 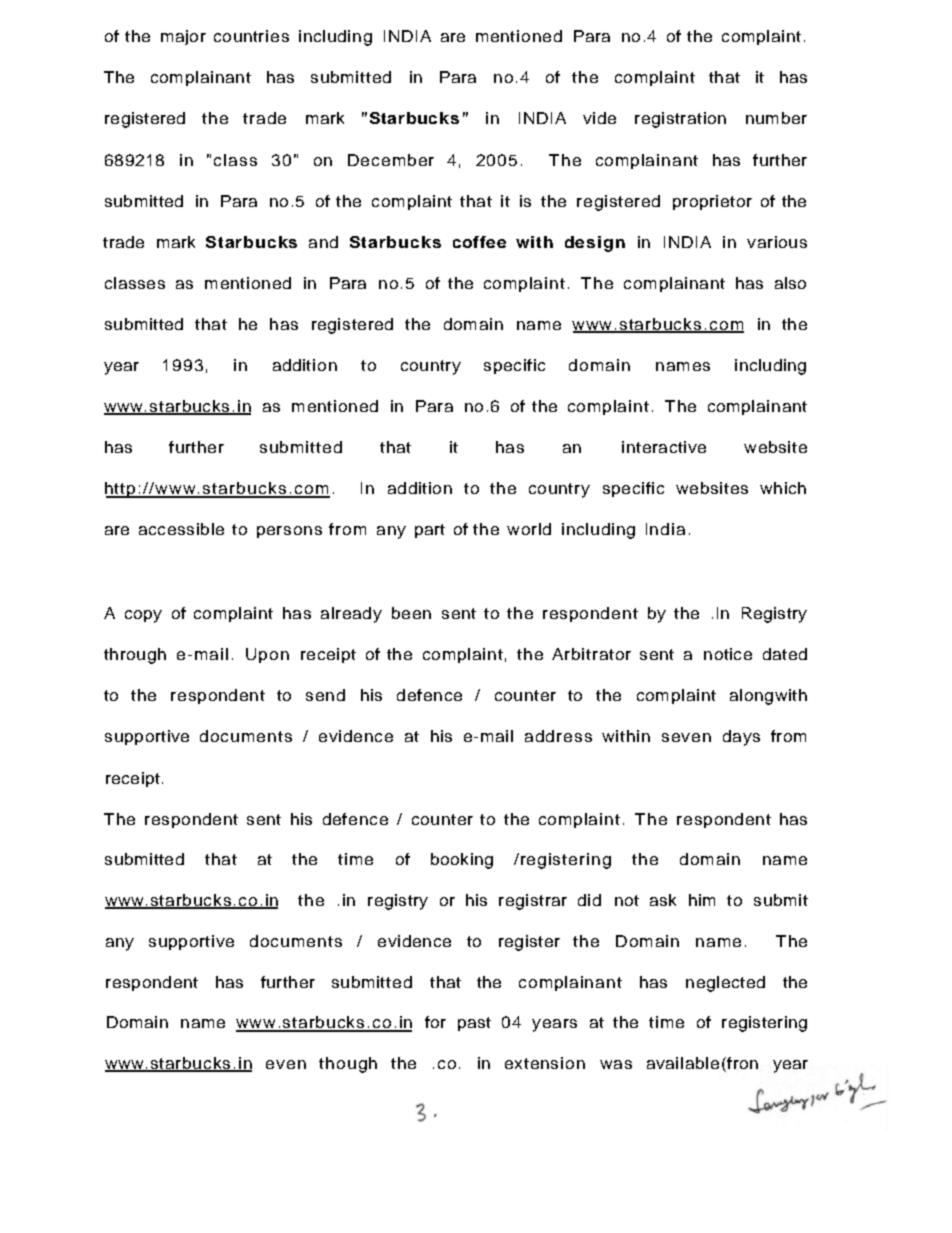 I want to click on December, so click(x=391, y=160).
